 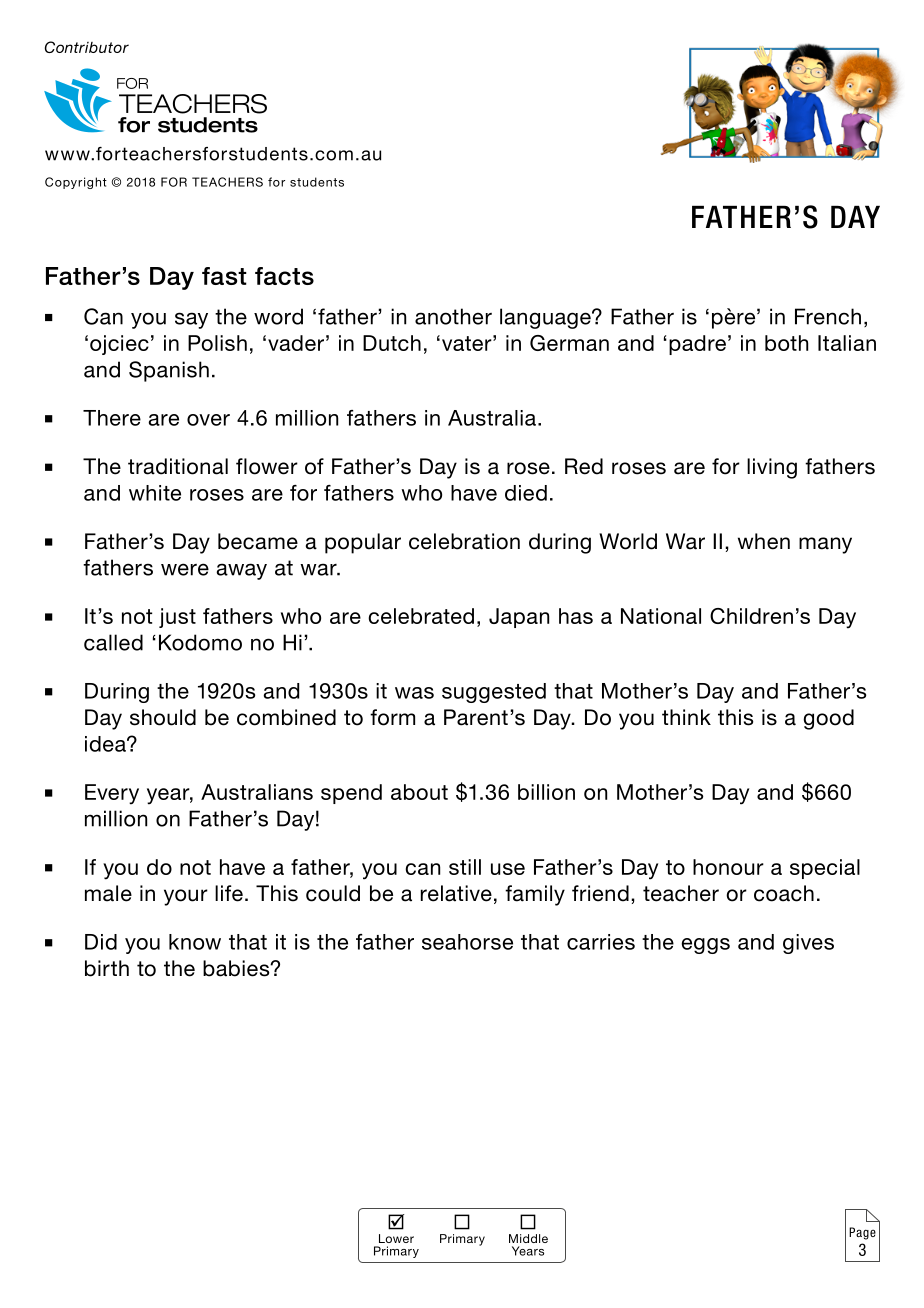 What do you see at coordinates (772, 468) in the screenshot?
I see `living` at bounding box center [772, 468].
